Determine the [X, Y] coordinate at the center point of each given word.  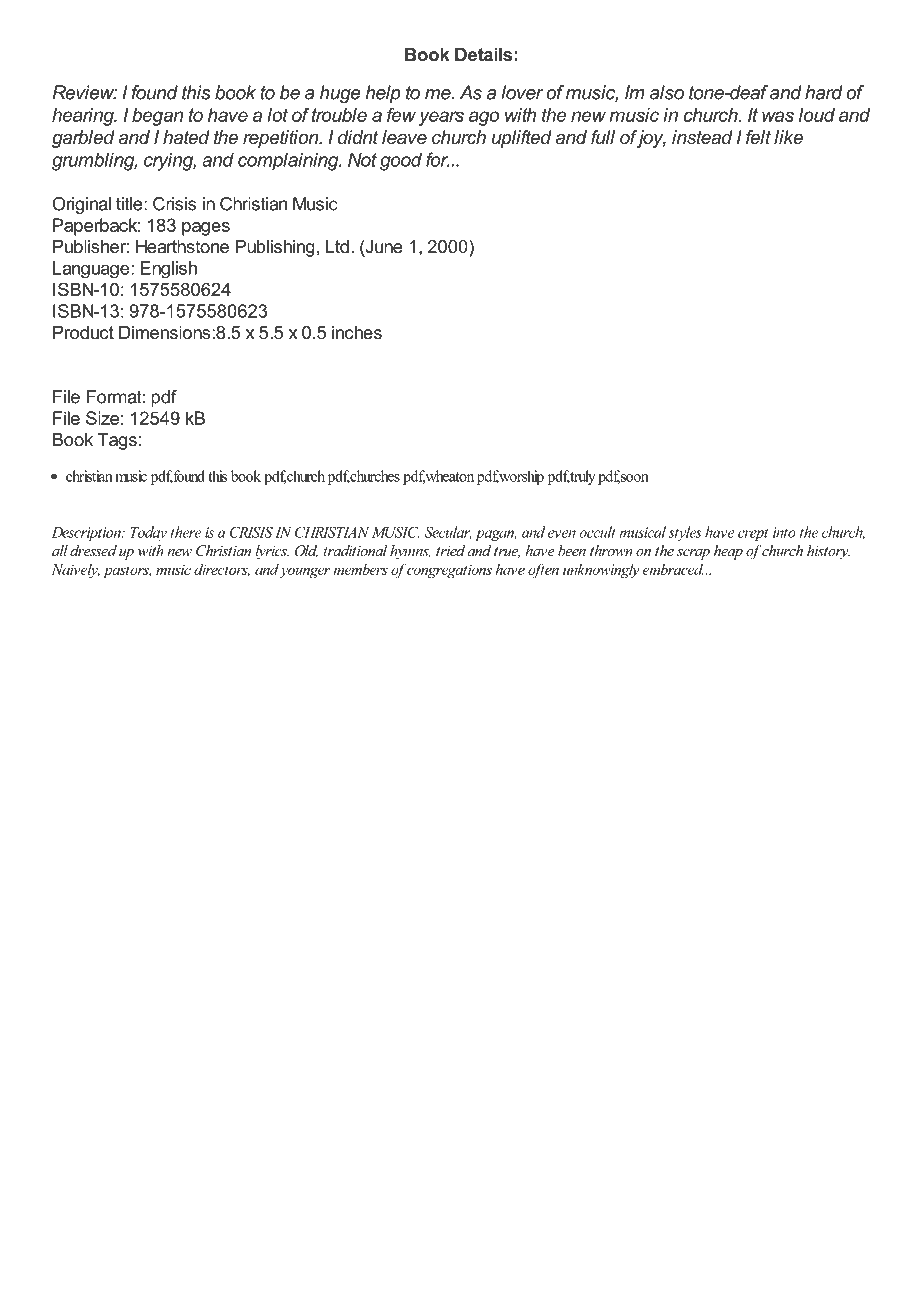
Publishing [275, 248]
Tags [117, 441]
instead [702, 137]
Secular [448, 533]
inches [357, 332]
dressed [93, 550]
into [784, 532]
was [778, 116]
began [157, 117]
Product [83, 332]
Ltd [337, 246]
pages [206, 229]
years [441, 118]
